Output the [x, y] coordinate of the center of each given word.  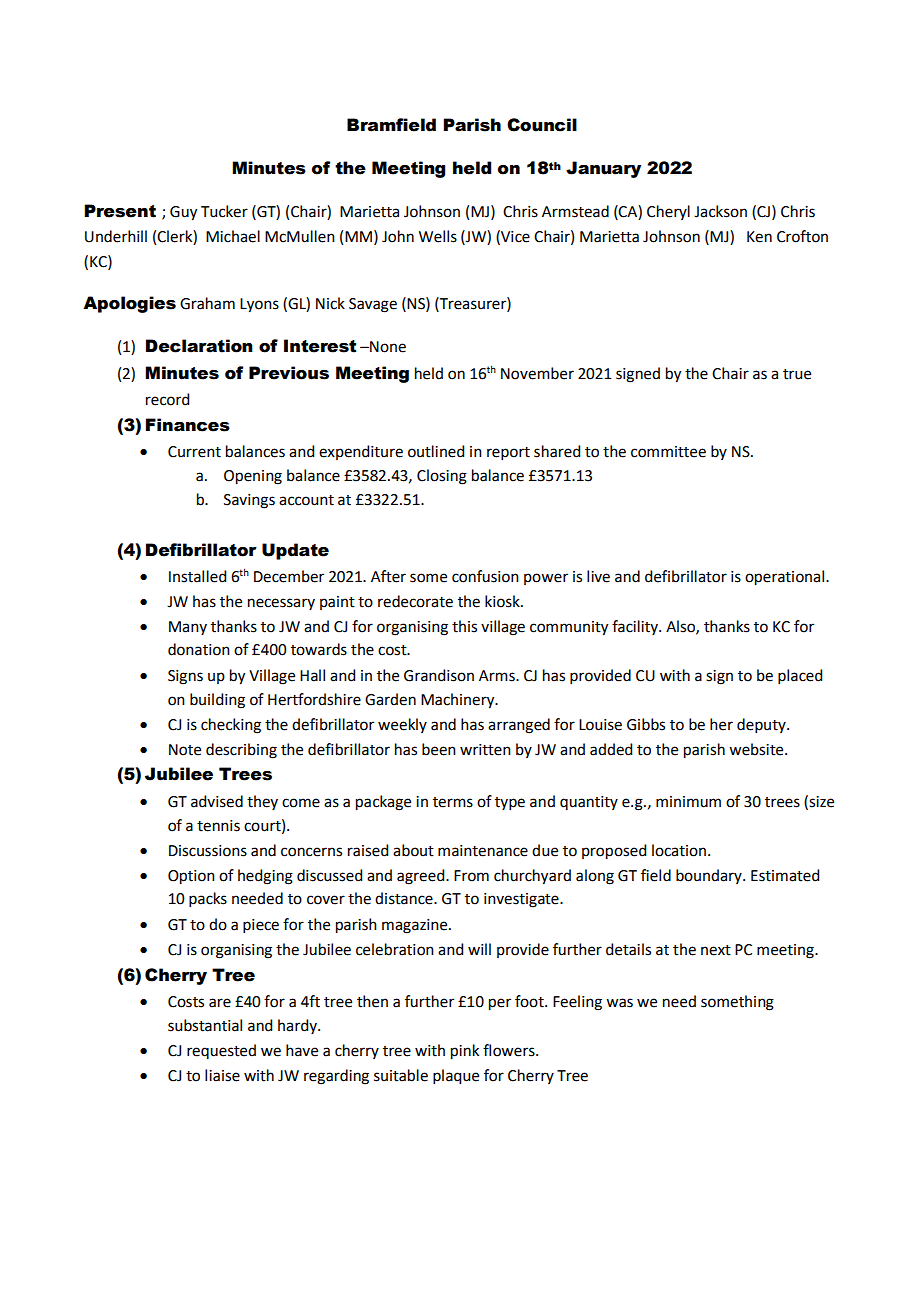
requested [221, 1051]
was [619, 1003]
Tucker [224, 211]
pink [465, 1052]
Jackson [720, 211]
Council [542, 125]
